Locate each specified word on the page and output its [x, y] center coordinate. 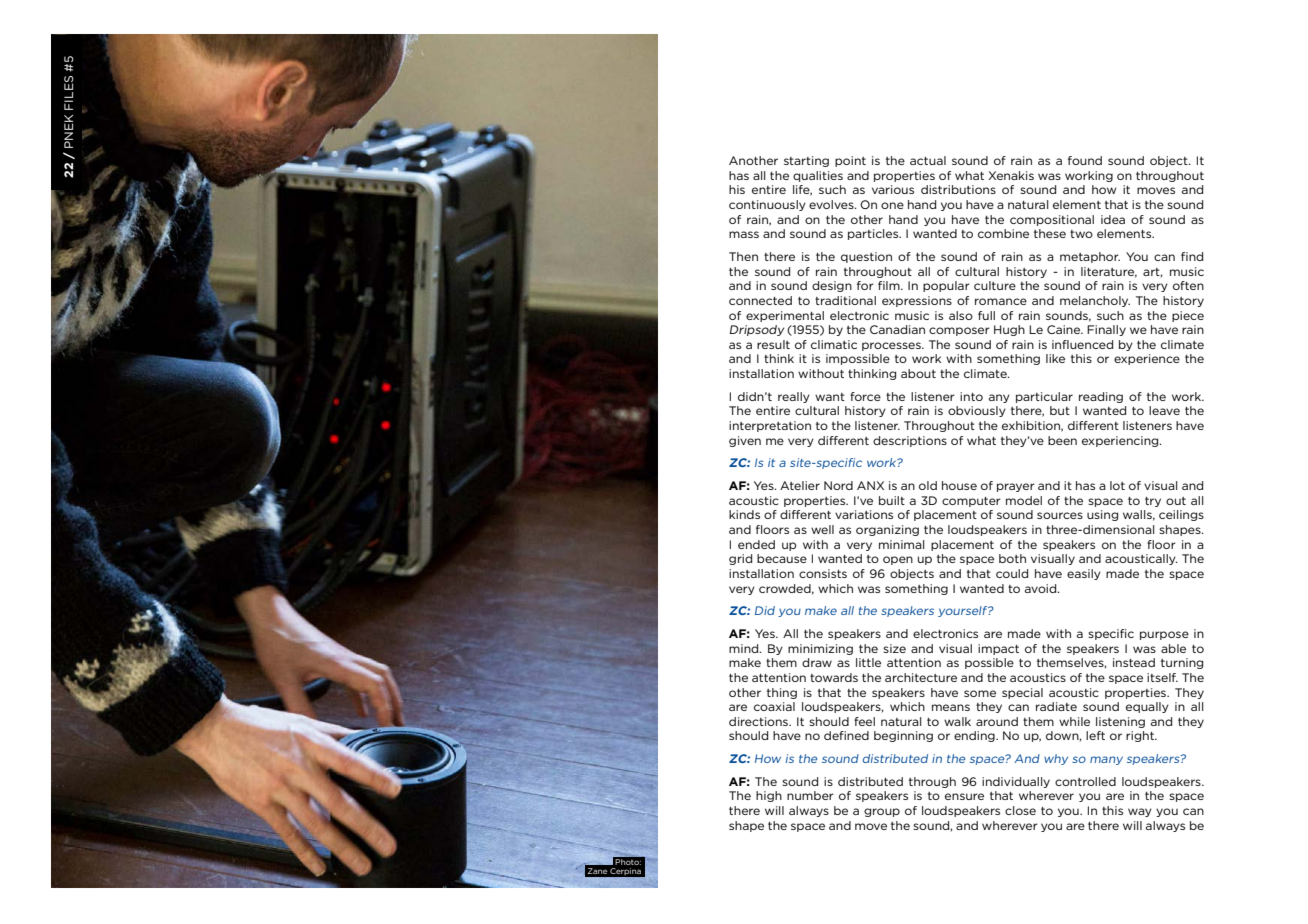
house [959, 485]
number [810, 795]
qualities [818, 176]
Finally [1106, 330]
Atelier [800, 485]
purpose [1164, 635]
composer [959, 331]
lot [1117, 485]
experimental [785, 316]
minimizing [820, 649]
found [1085, 160]
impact [998, 649]
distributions [958, 189]
